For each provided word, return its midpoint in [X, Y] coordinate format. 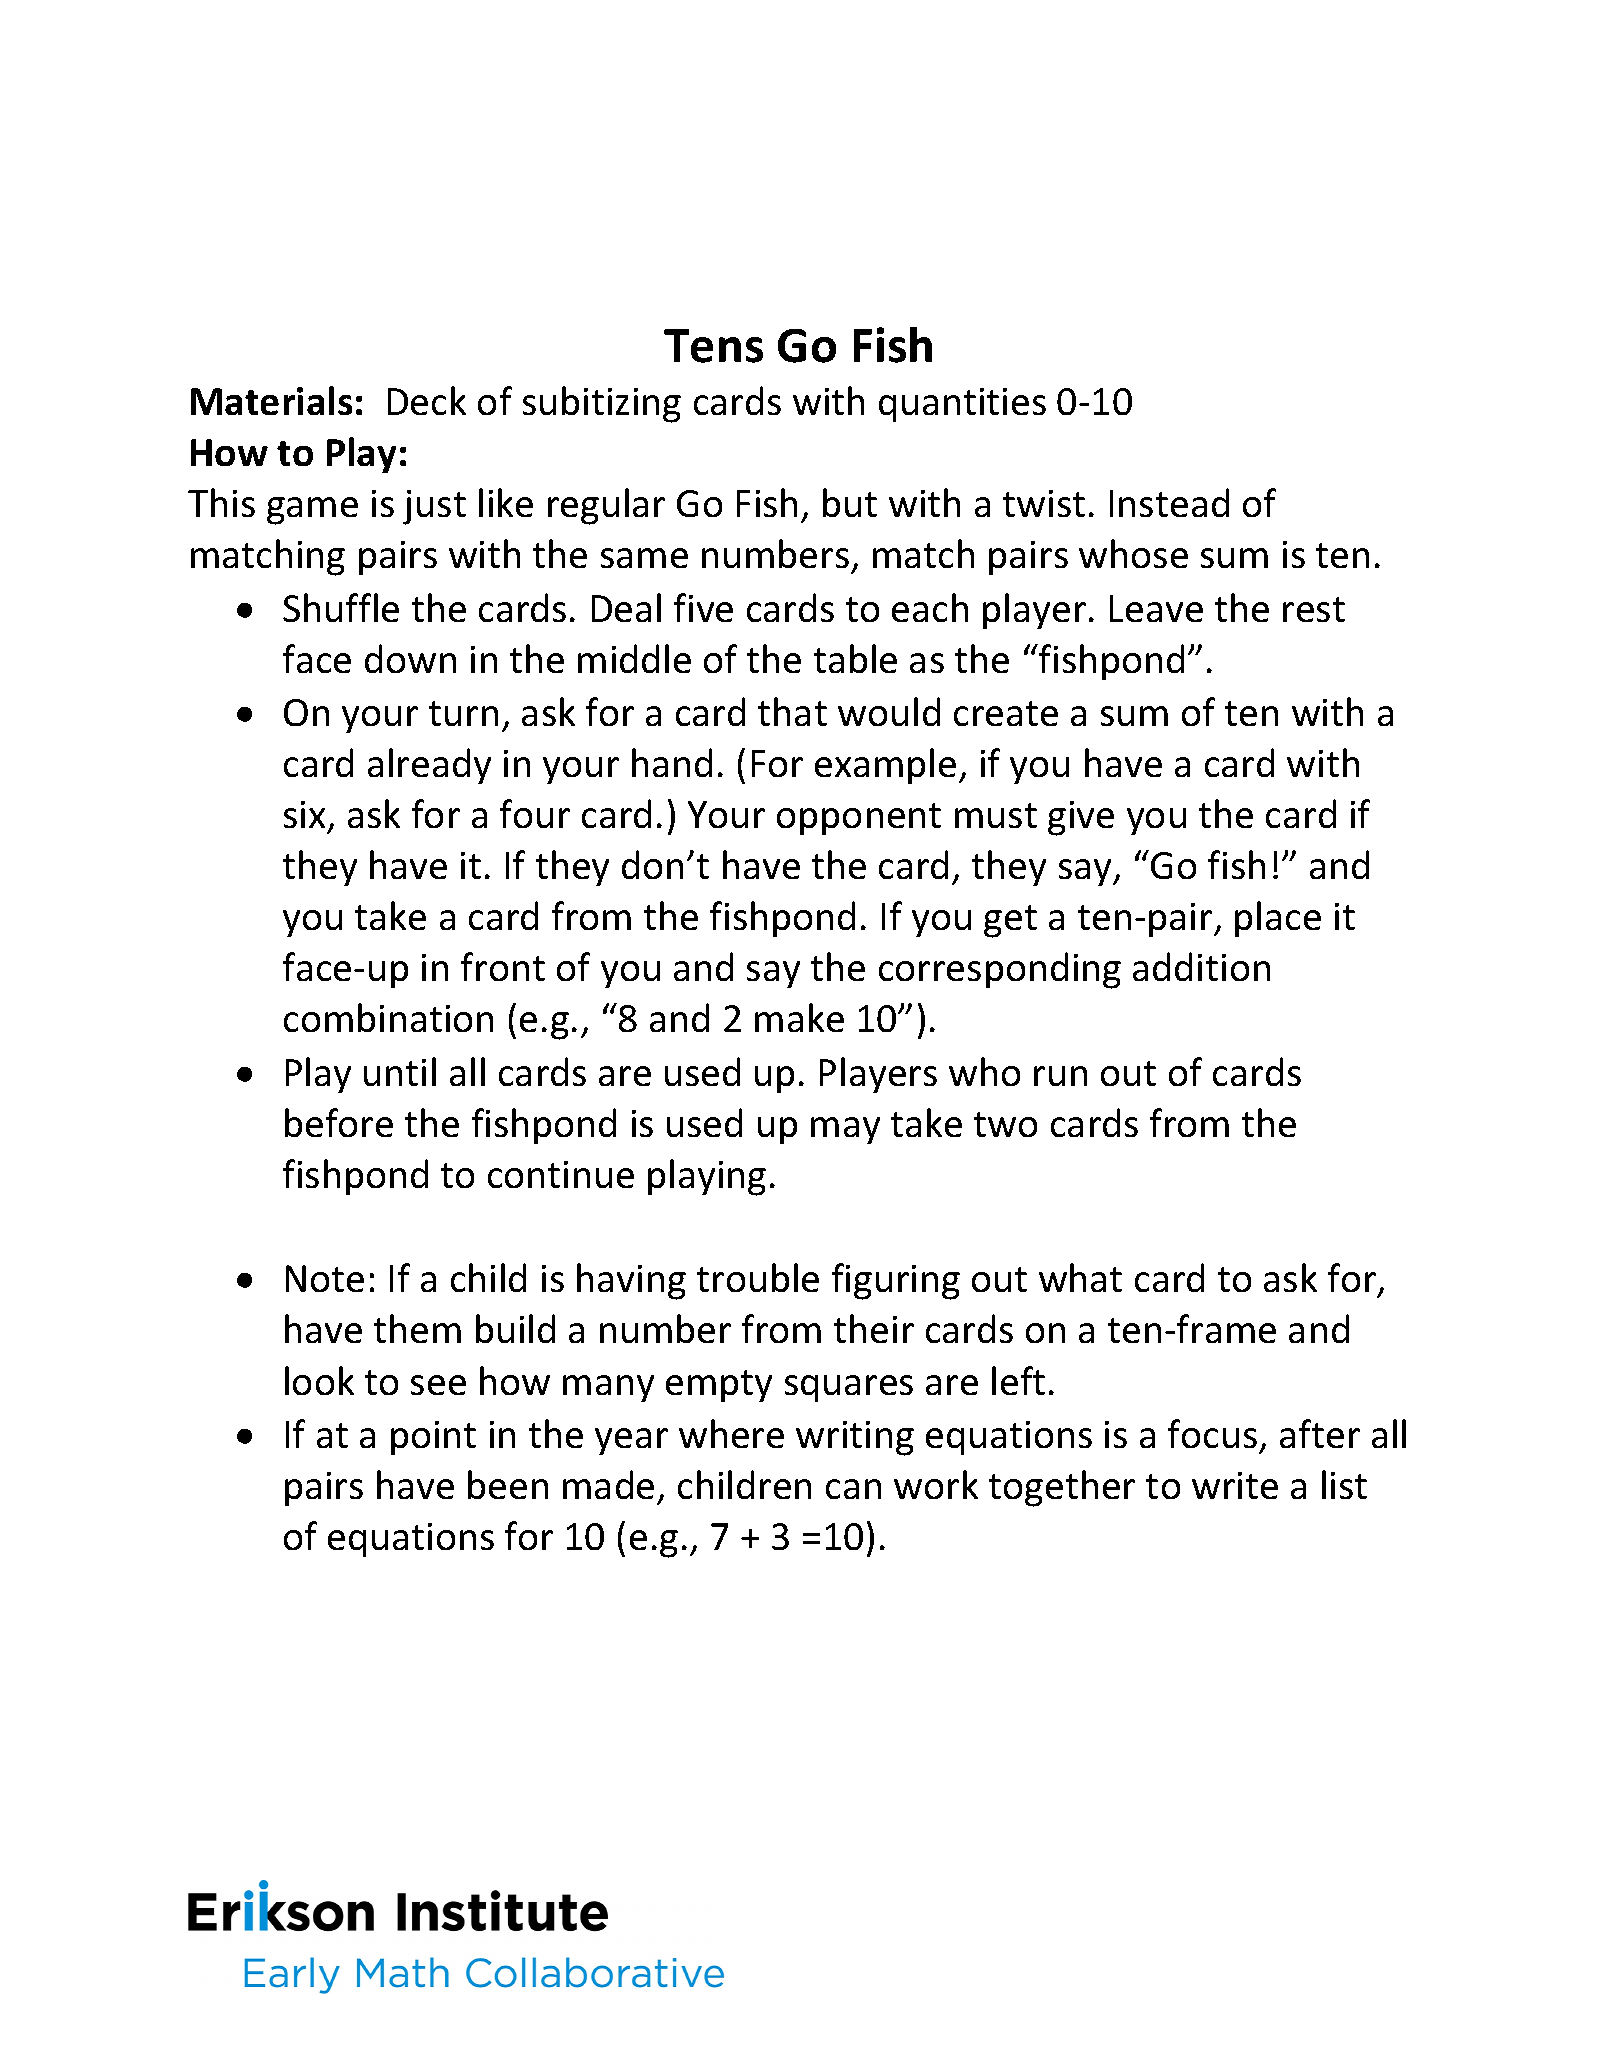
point [433, 1438]
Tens [713, 346]
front [503, 966]
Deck [427, 400]
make [799, 1017]
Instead [1169, 502]
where [731, 1433]
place [1278, 919]
